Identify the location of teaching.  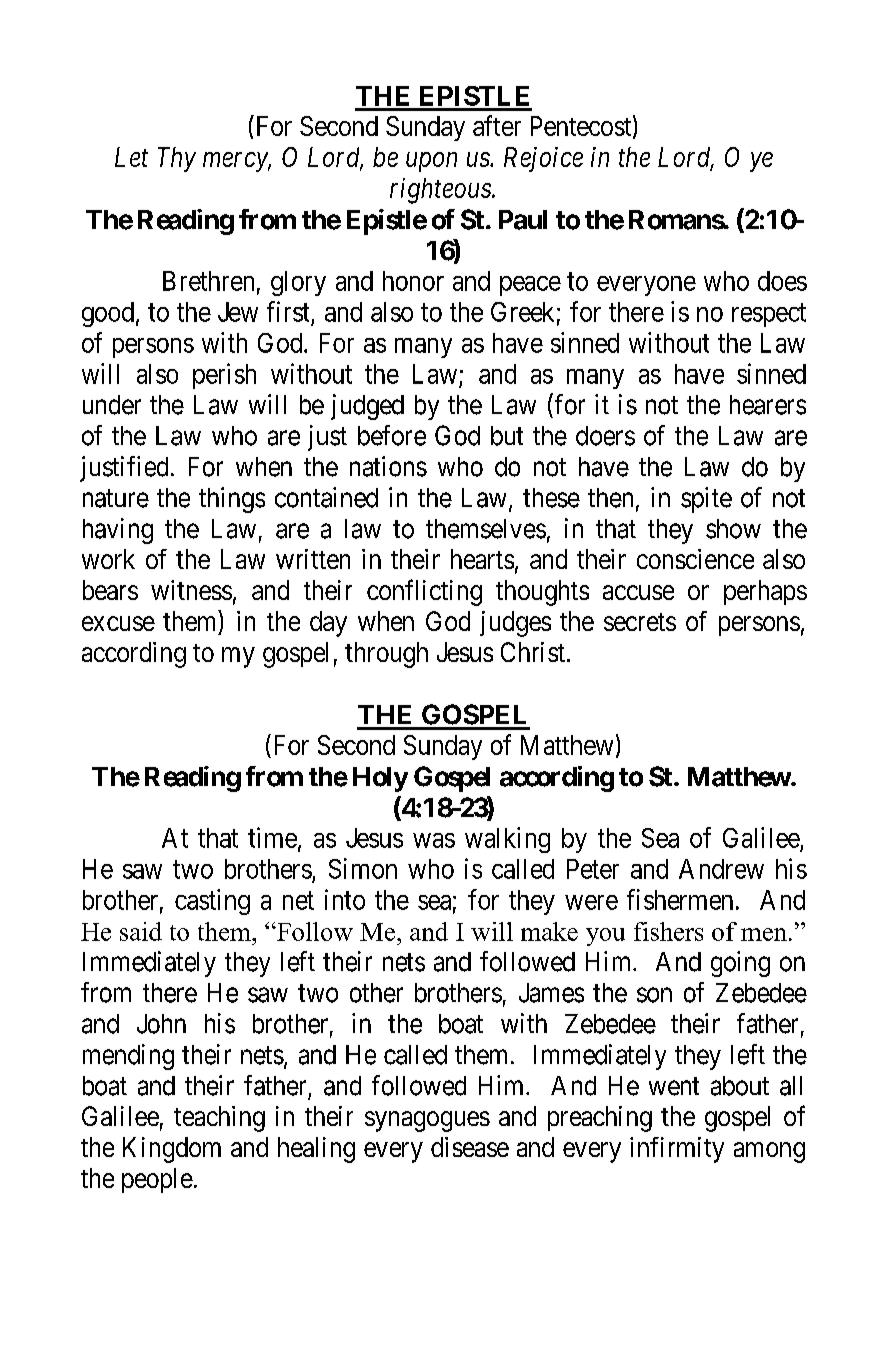
(219, 1119).
